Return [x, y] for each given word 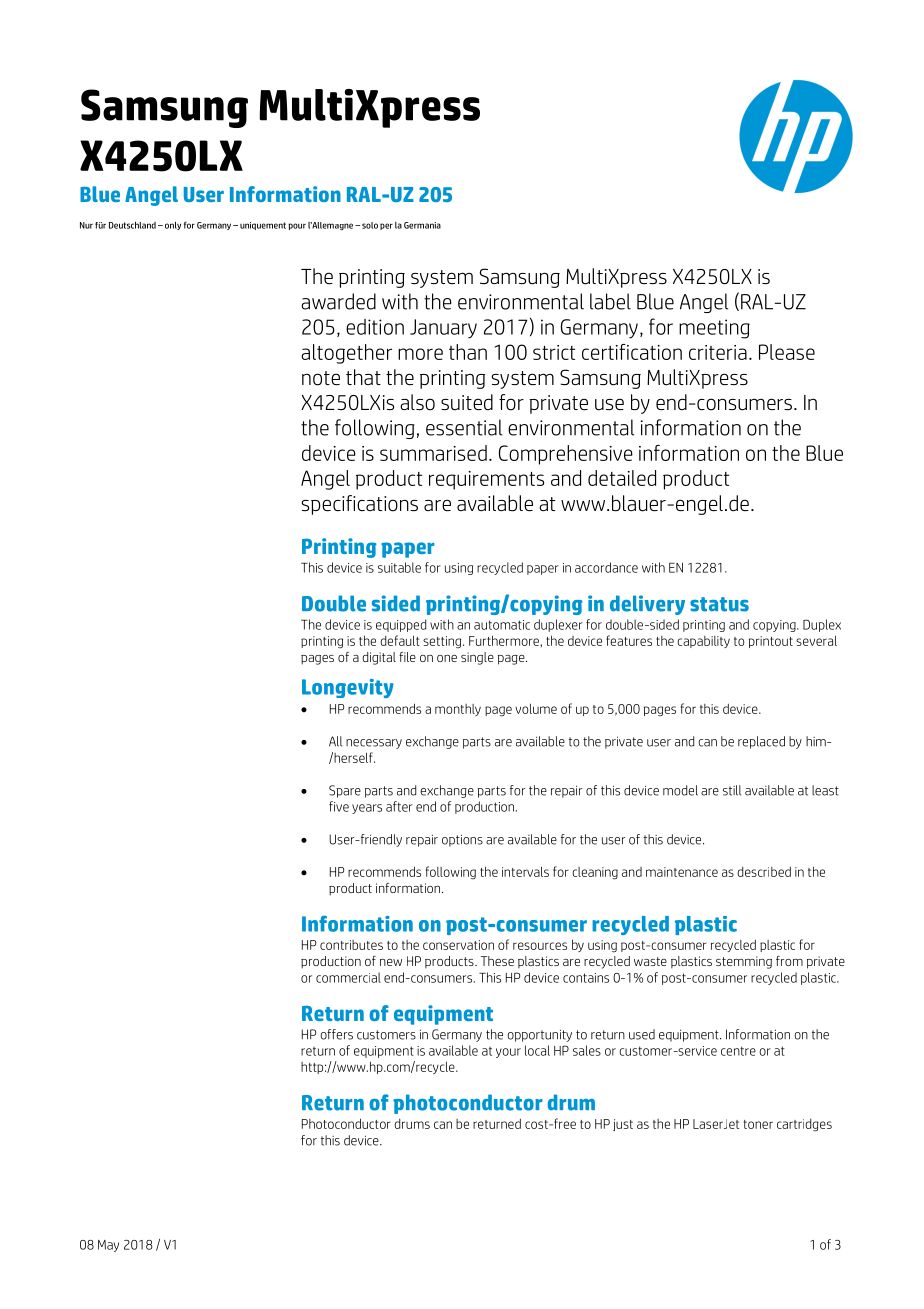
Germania [422, 225]
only [173, 226]
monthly [458, 710]
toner [758, 1124]
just [623, 1125]
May [108, 1246]
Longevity [348, 688]
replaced [761, 742]
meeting [714, 329]
